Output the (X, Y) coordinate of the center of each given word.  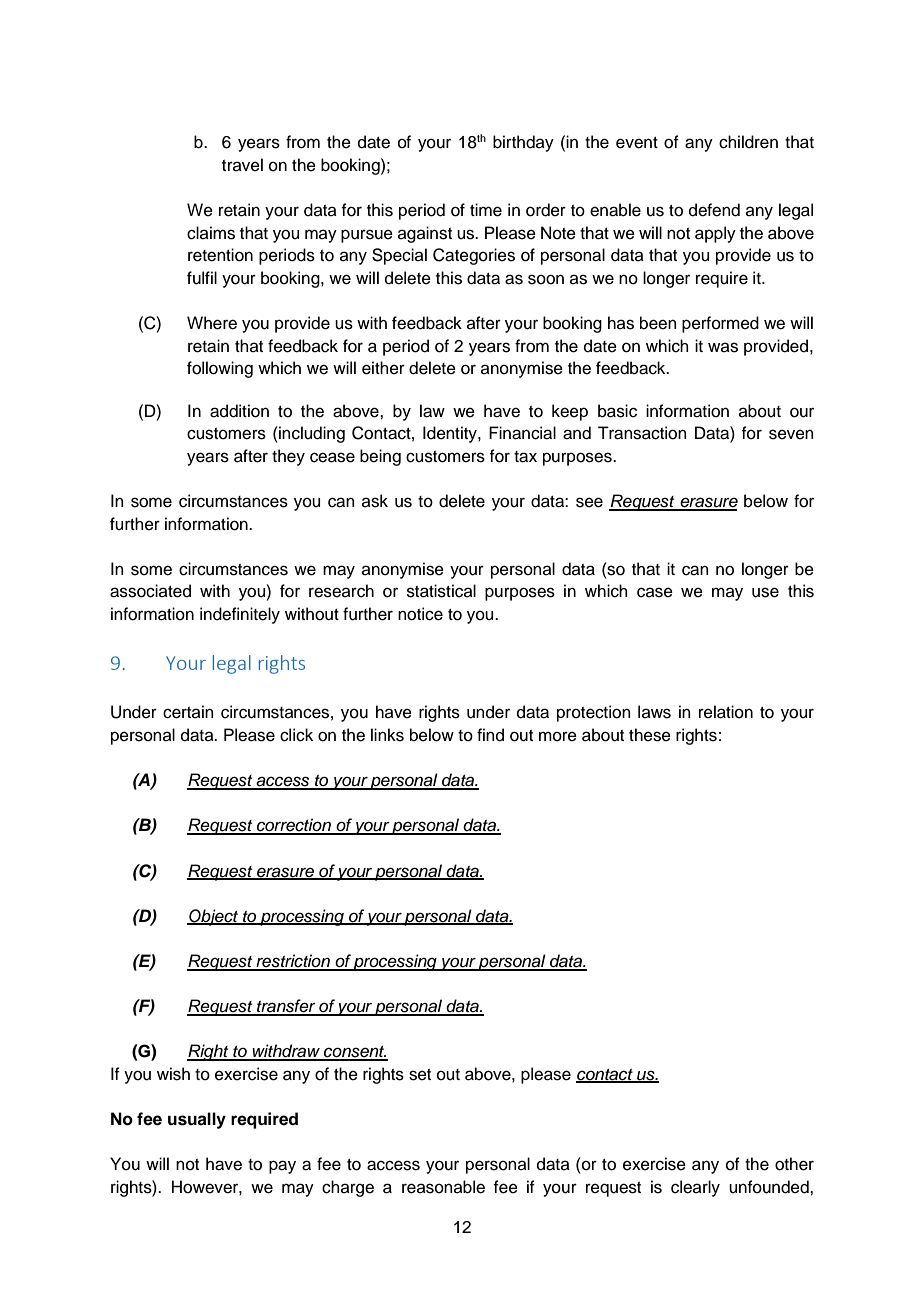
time (486, 210)
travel (242, 165)
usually (197, 1120)
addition (239, 411)
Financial (522, 433)
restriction (293, 962)
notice (420, 614)
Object (214, 917)
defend (714, 210)
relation (726, 712)
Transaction (642, 433)
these (650, 735)
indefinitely (240, 615)
